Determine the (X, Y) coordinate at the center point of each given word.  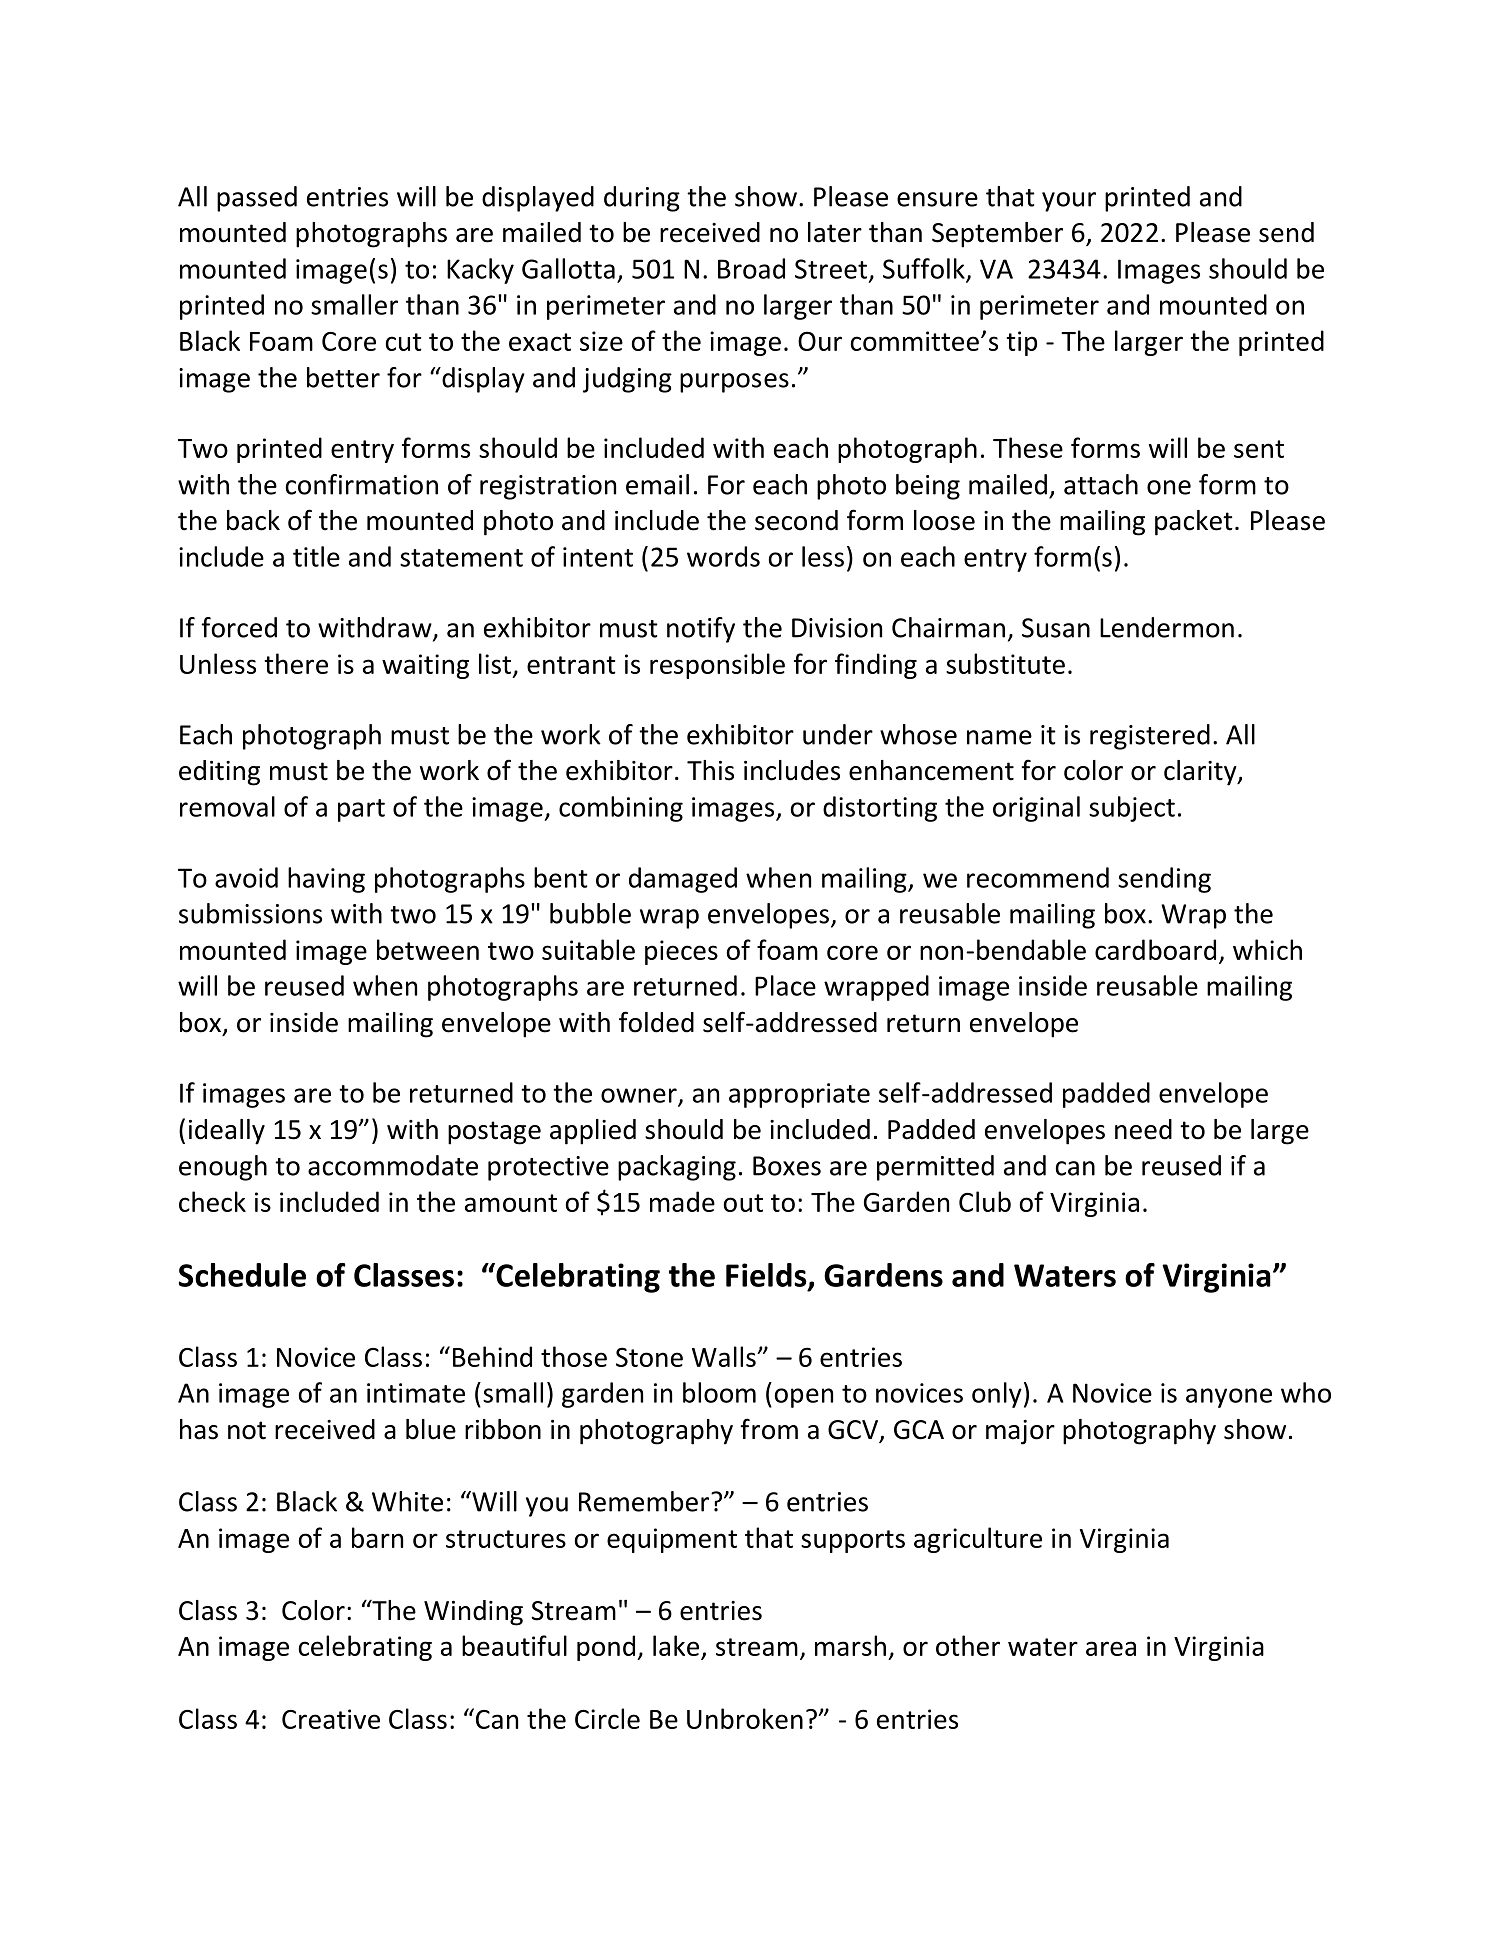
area (1111, 1648)
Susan (1056, 628)
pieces (681, 952)
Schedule (242, 1275)
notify (701, 630)
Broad (751, 268)
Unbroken (745, 1718)
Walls (725, 1356)
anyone (1229, 1398)
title (316, 556)
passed (257, 199)
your (1069, 202)
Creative (331, 1719)
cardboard (1155, 949)
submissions (250, 913)
